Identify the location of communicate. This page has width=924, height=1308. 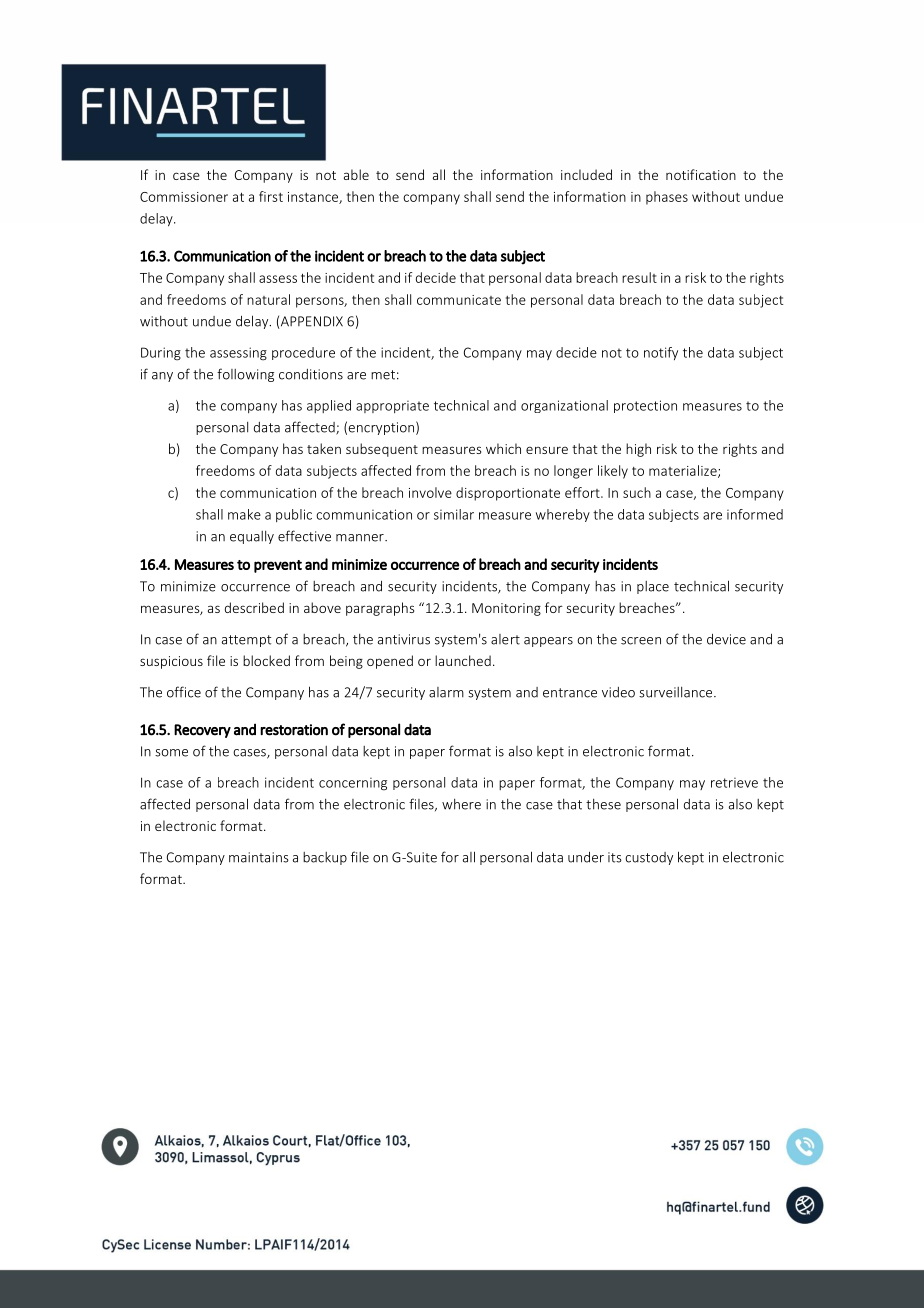
(459, 300).
